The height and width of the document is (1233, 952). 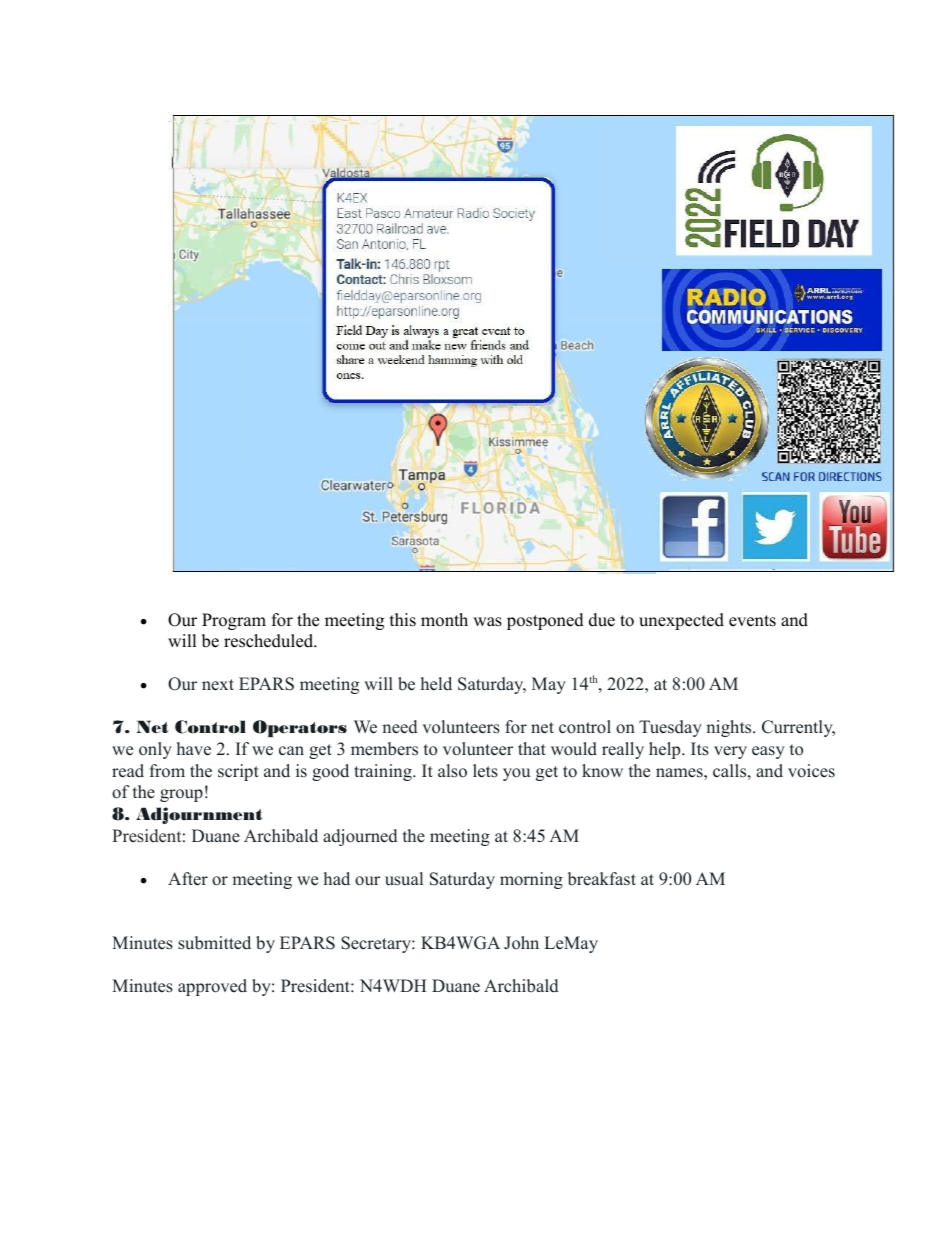 I want to click on nights, so click(x=730, y=728).
